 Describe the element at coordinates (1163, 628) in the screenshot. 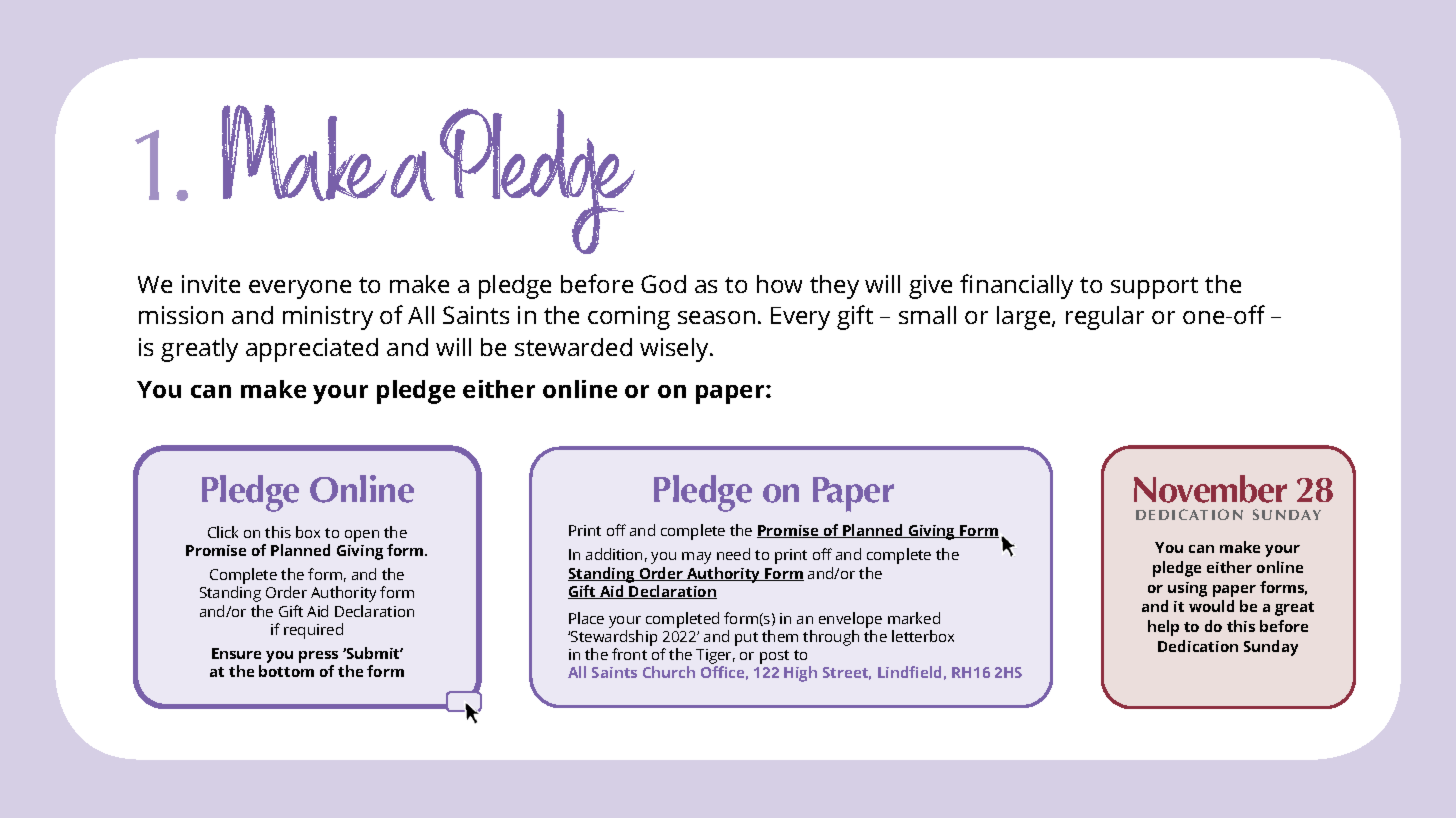

I see `help` at that location.
